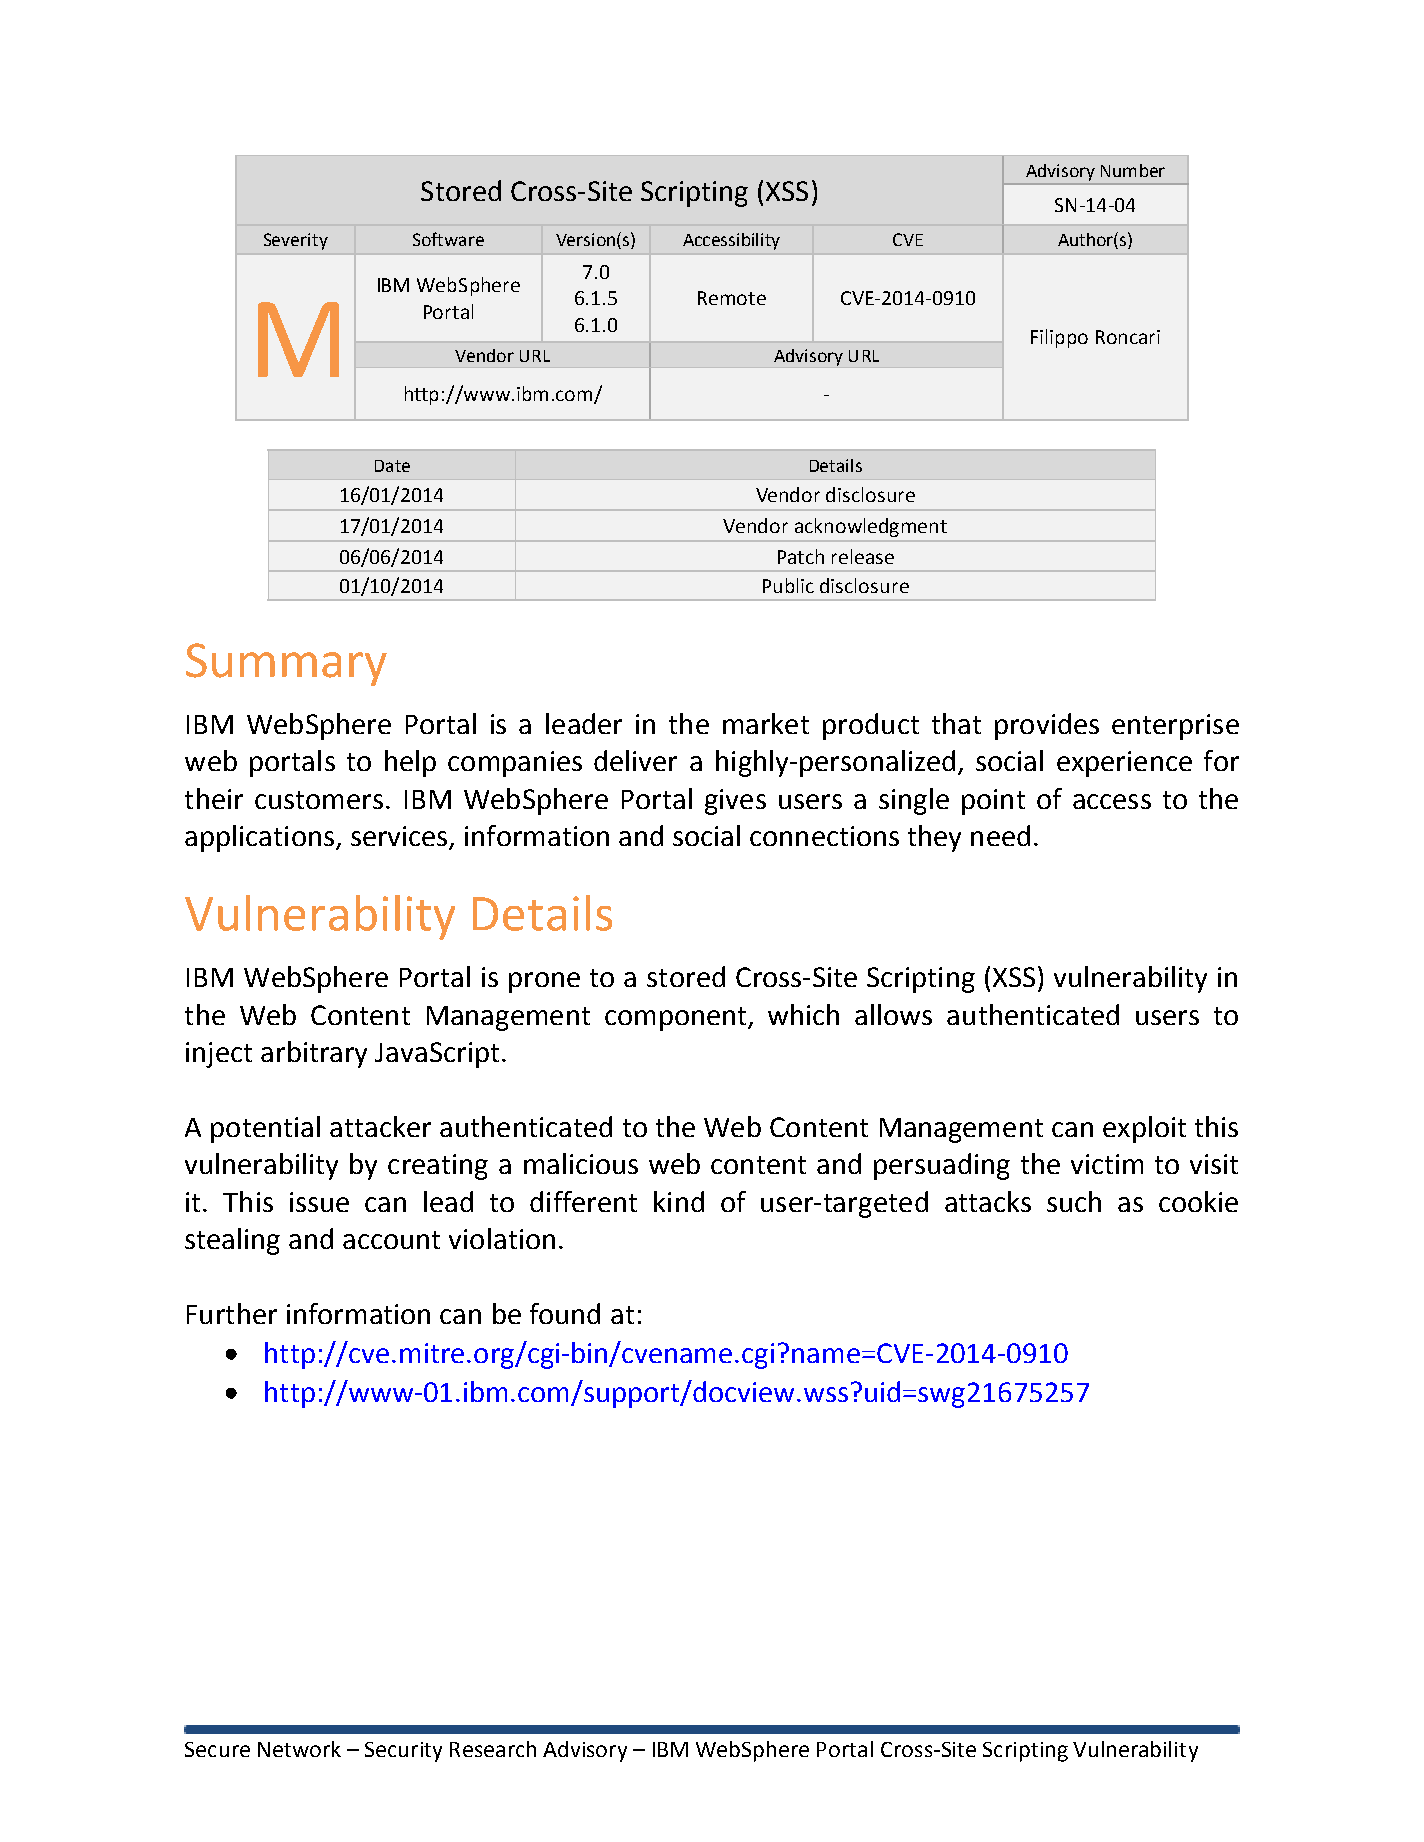 The image size is (1424, 1842). I want to click on component, so click(677, 1019).
